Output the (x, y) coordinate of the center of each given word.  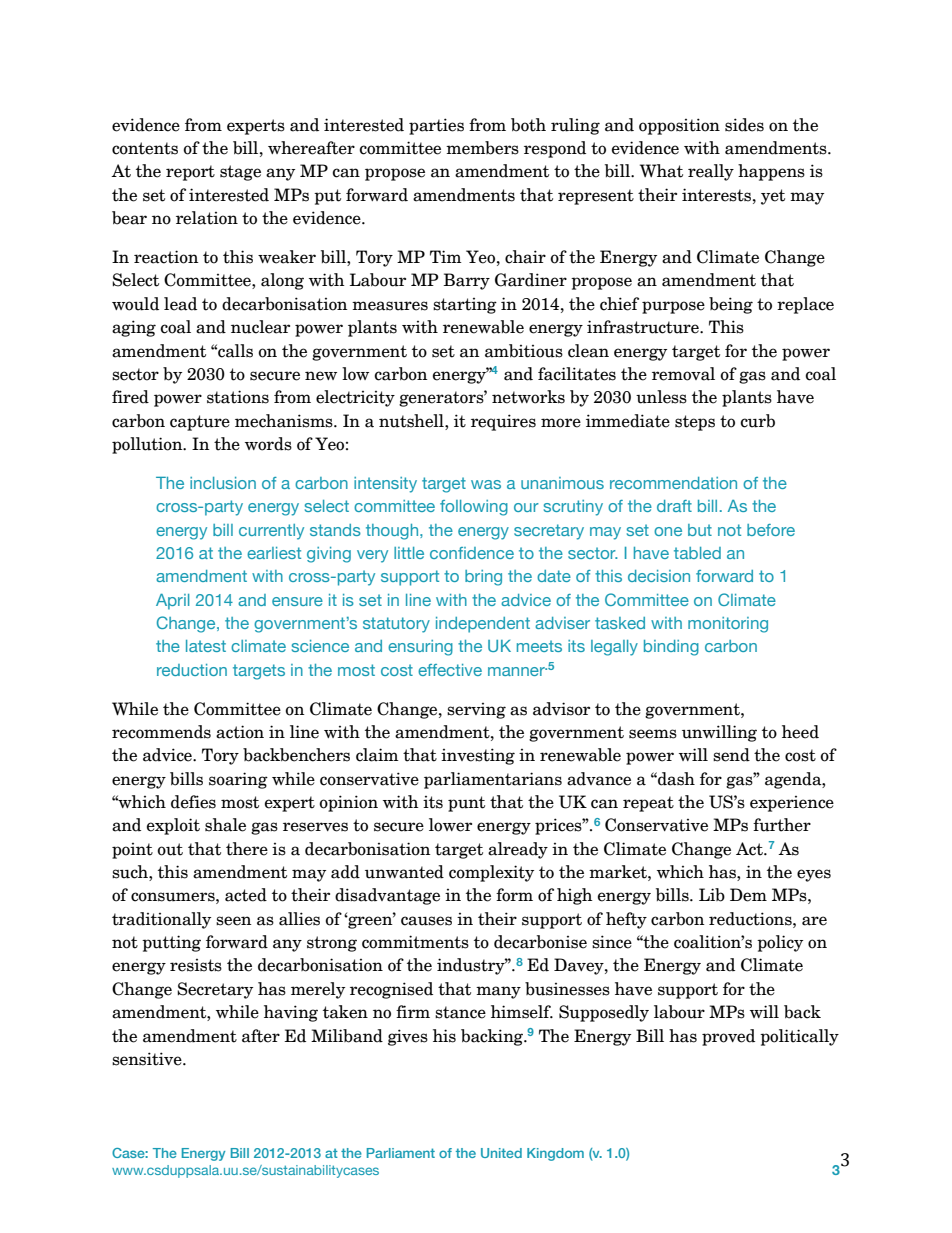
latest (206, 646)
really (711, 172)
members (482, 148)
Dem (748, 895)
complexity (491, 873)
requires (503, 422)
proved (728, 1037)
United (501, 1153)
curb (758, 421)
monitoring (728, 625)
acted (246, 895)
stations (238, 397)
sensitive (148, 1059)
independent (483, 625)
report (190, 173)
